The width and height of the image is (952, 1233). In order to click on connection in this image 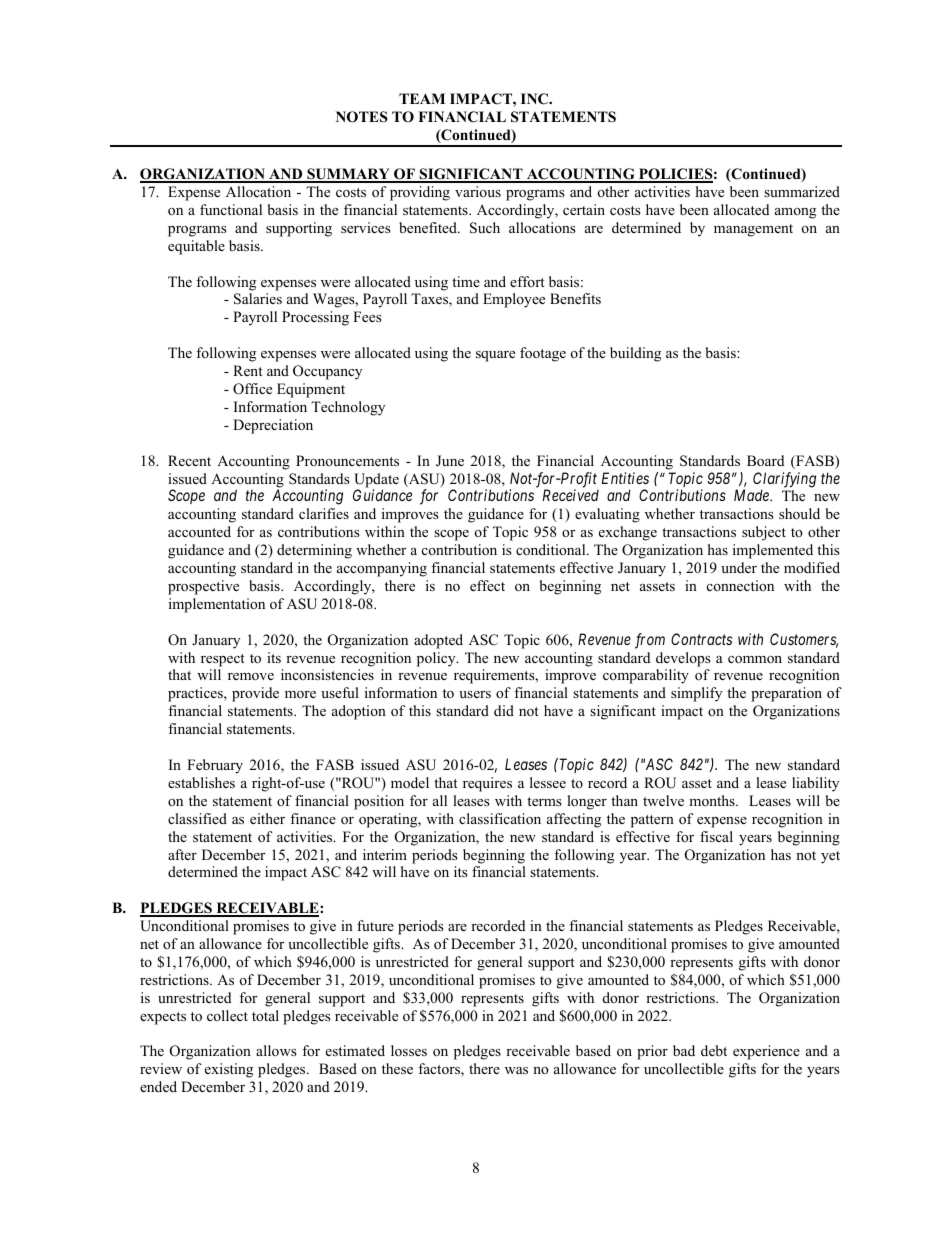, I will do `click(740, 585)`.
